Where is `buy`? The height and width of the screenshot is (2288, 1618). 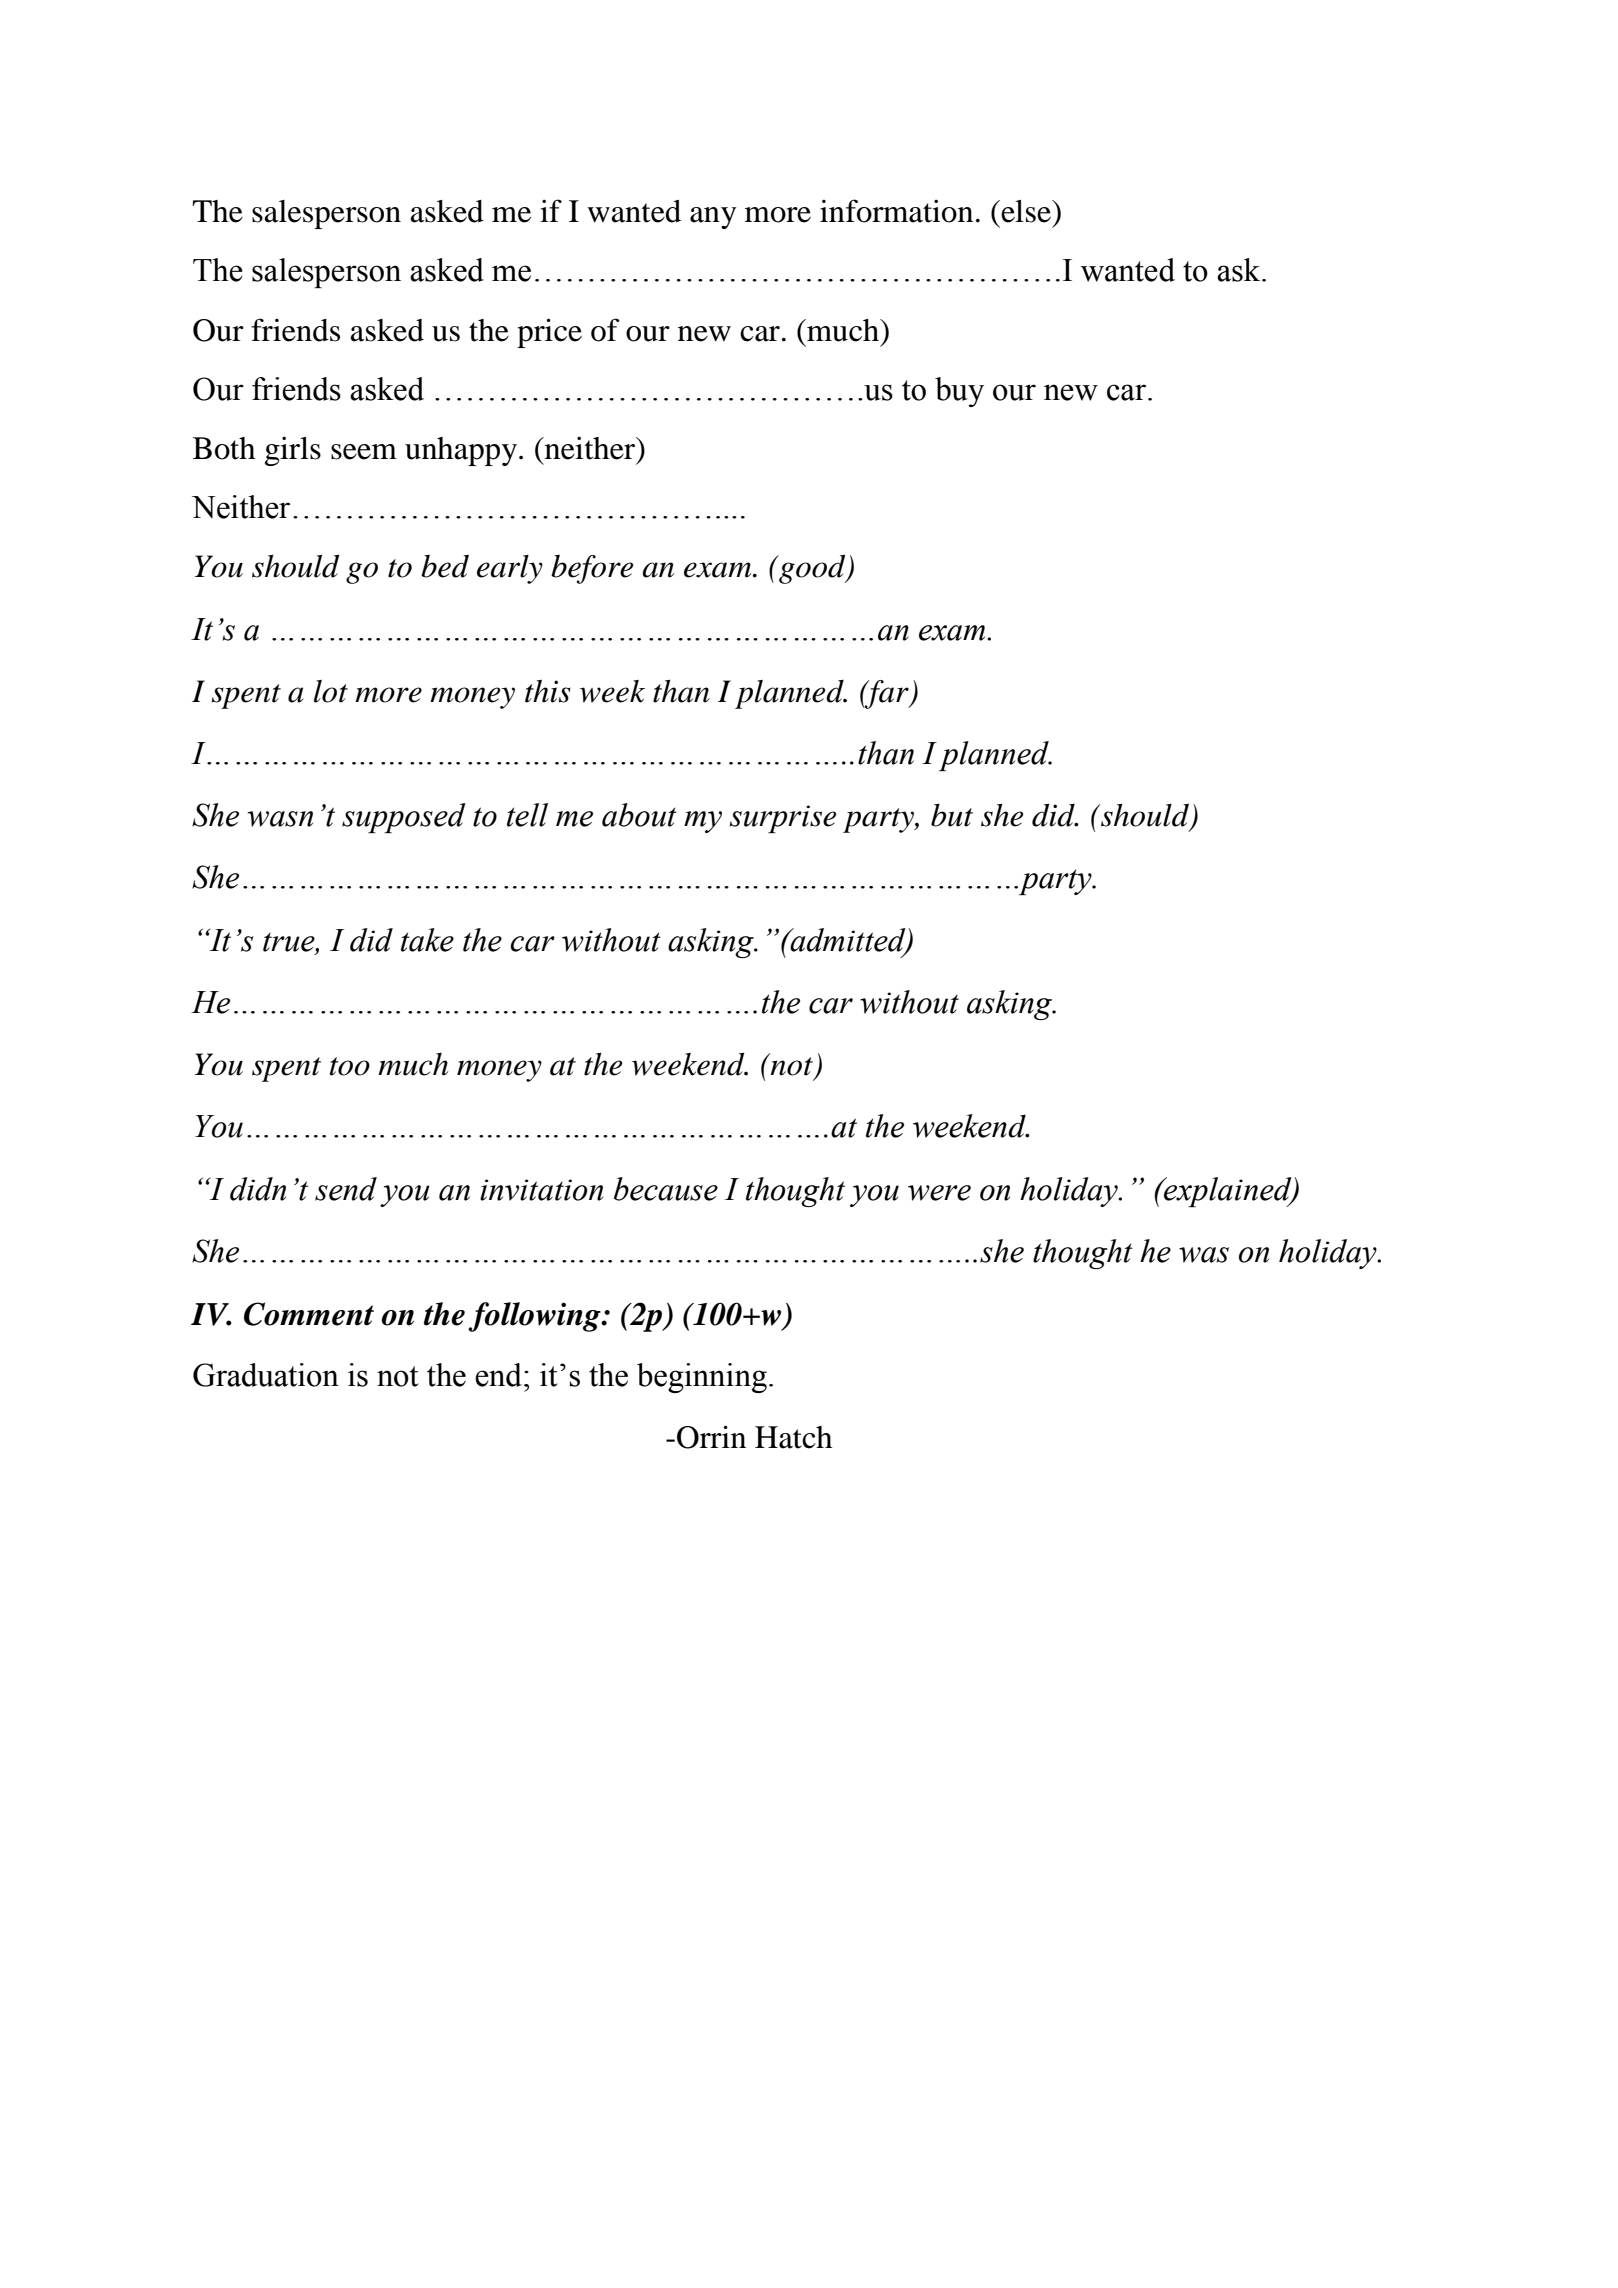 buy is located at coordinates (959, 392).
